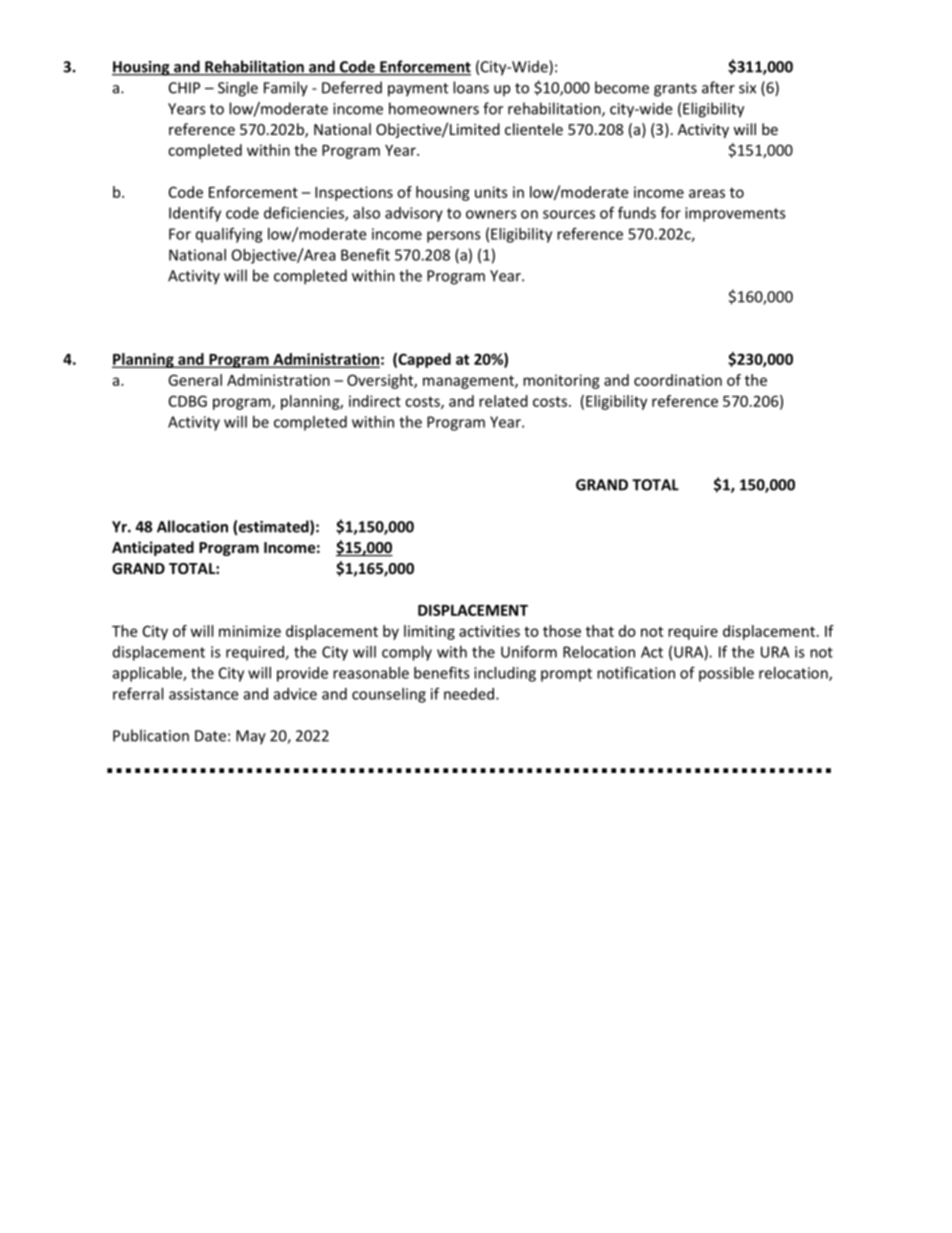 Image resolution: width=952 pixels, height=1233 pixels. Describe the element at coordinates (469, 382) in the image. I see `management` at that location.
